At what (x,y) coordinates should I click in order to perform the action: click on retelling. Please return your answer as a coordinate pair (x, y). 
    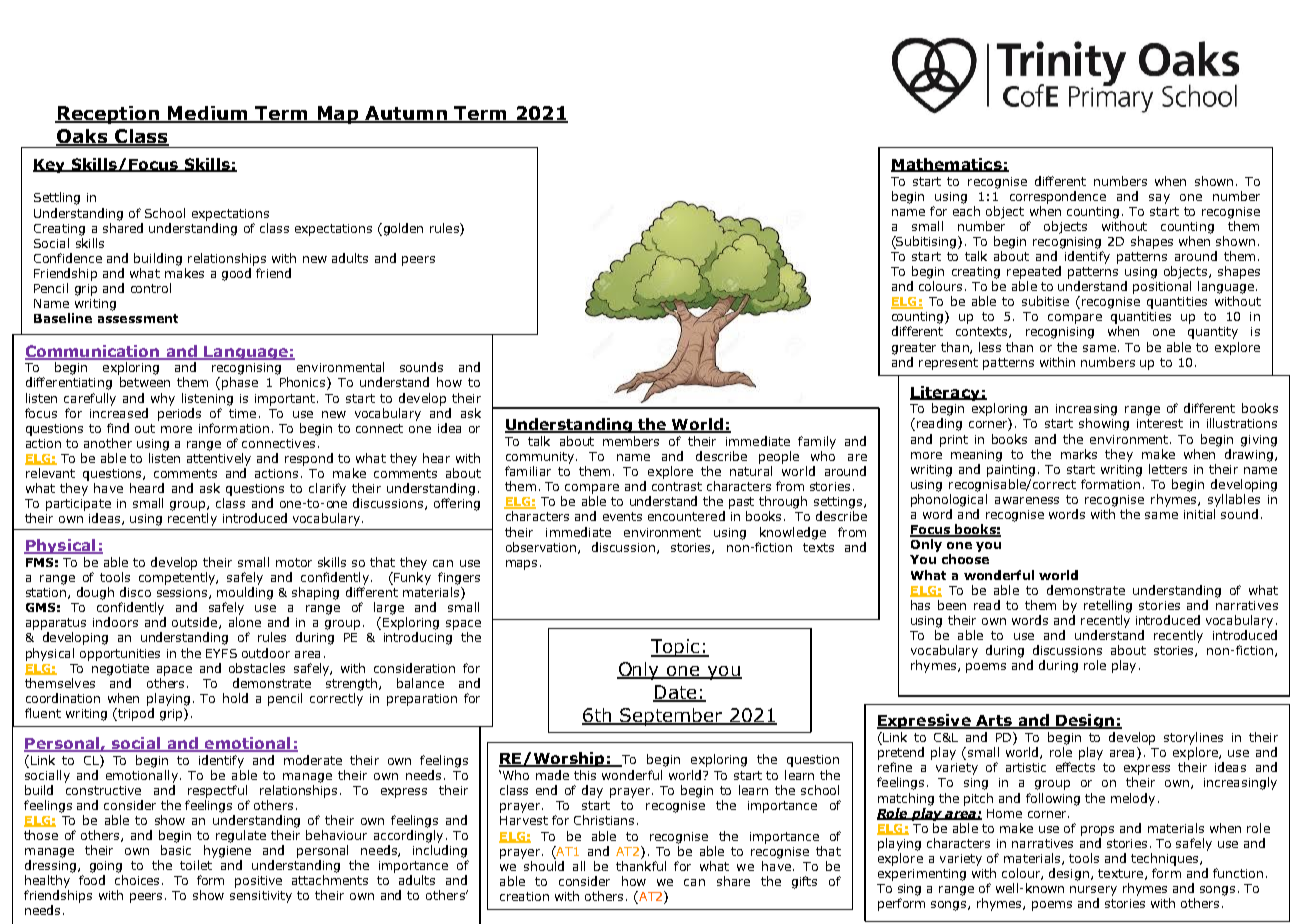
    Looking at the image, I should click on (1108, 606).
